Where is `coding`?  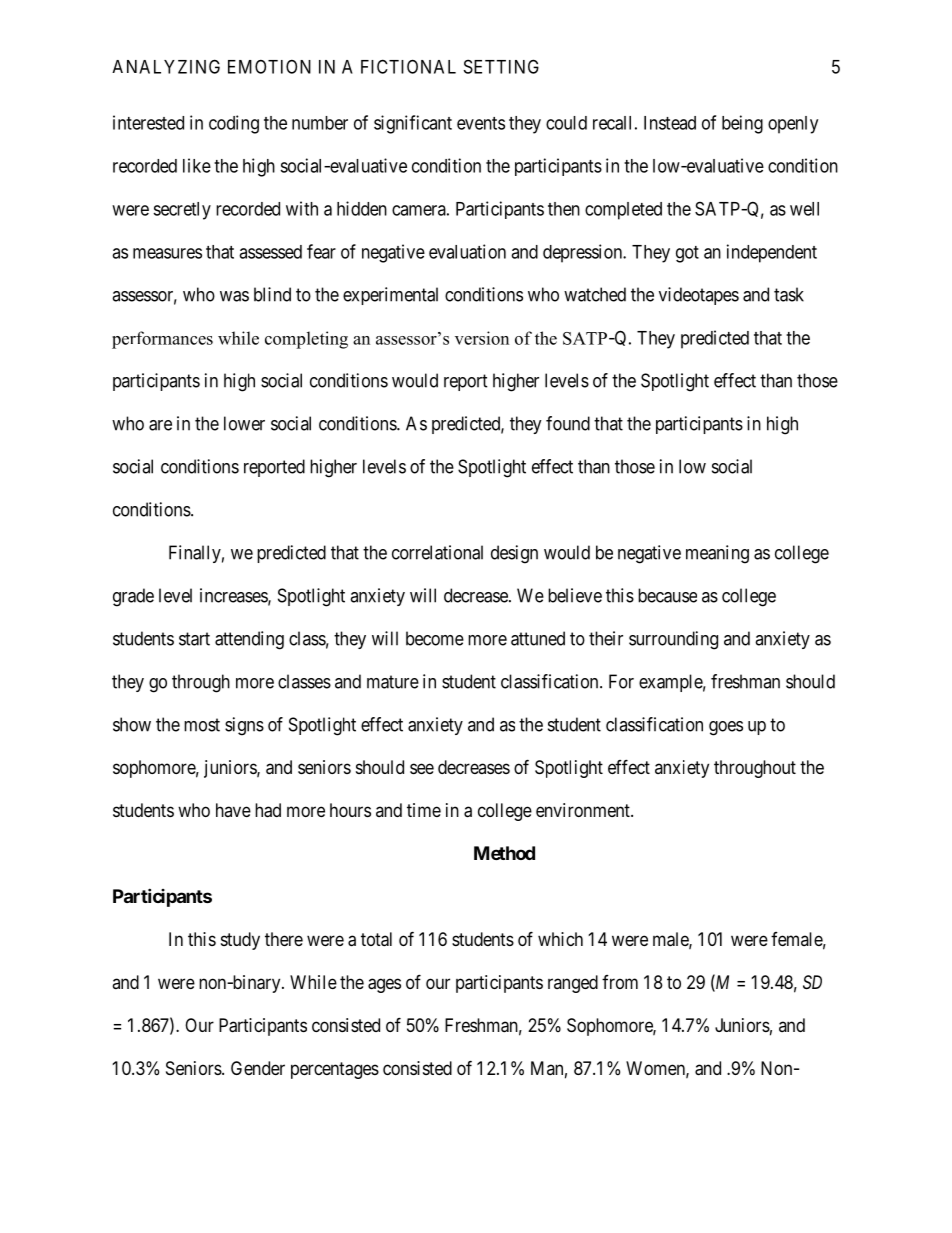 coding is located at coordinates (234, 124).
